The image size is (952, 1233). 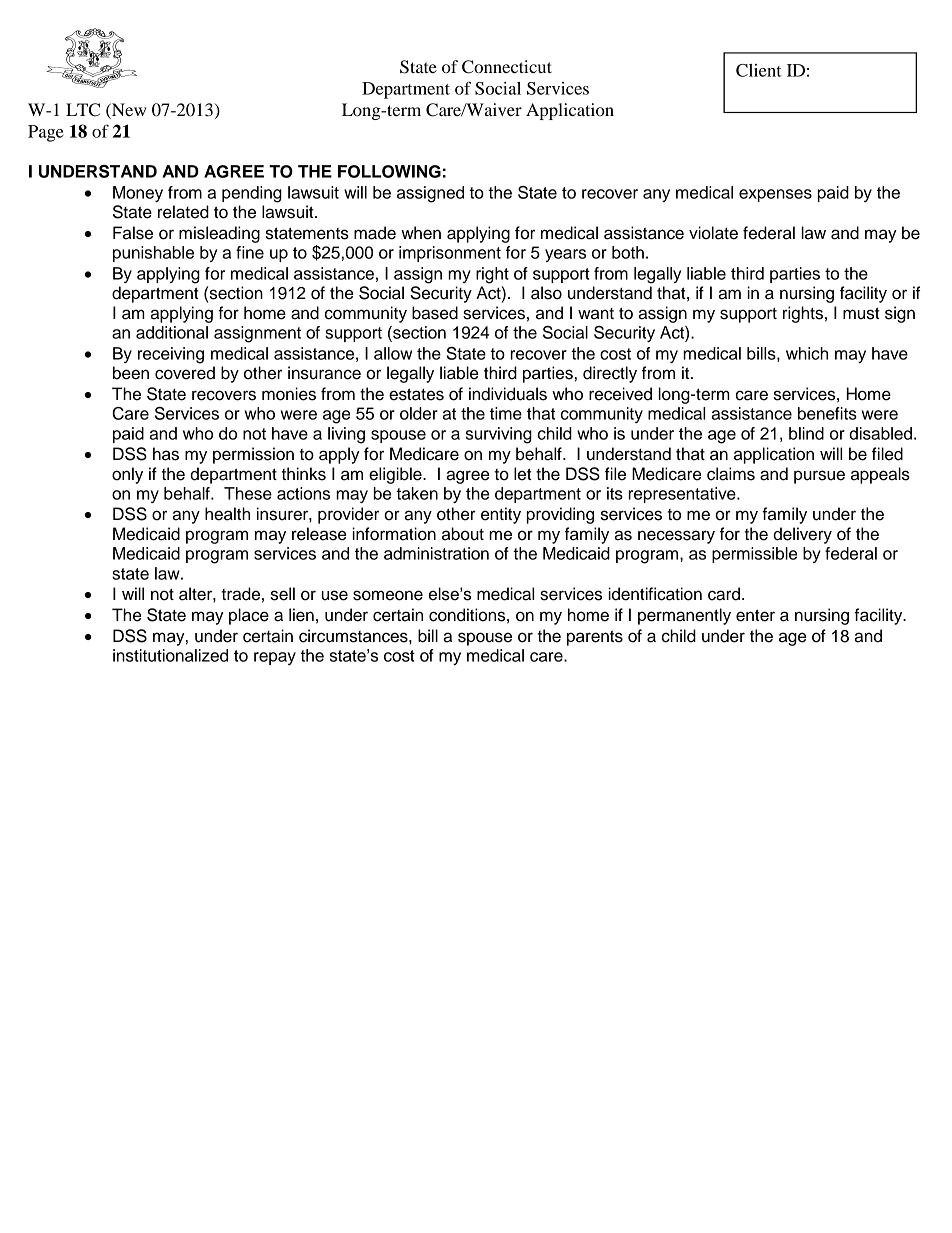 I want to click on institutionalized, so click(x=170, y=655).
